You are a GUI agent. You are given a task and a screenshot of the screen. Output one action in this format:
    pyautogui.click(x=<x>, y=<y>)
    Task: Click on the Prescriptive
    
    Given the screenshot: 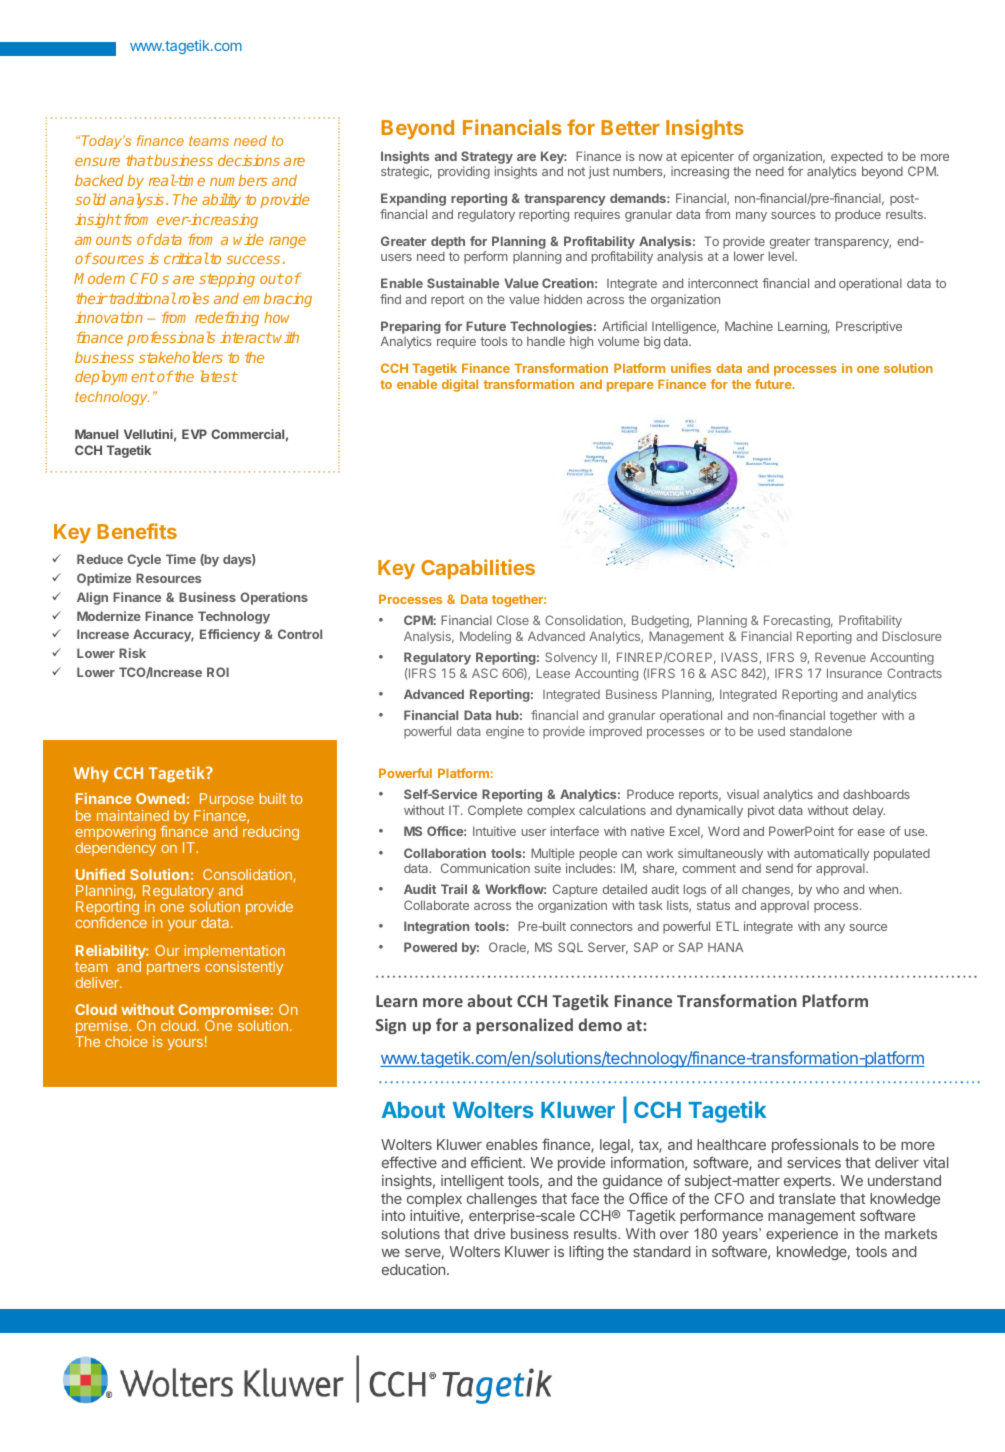 What is the action you would take?
    pyautogui.click(x=869, y=327)
